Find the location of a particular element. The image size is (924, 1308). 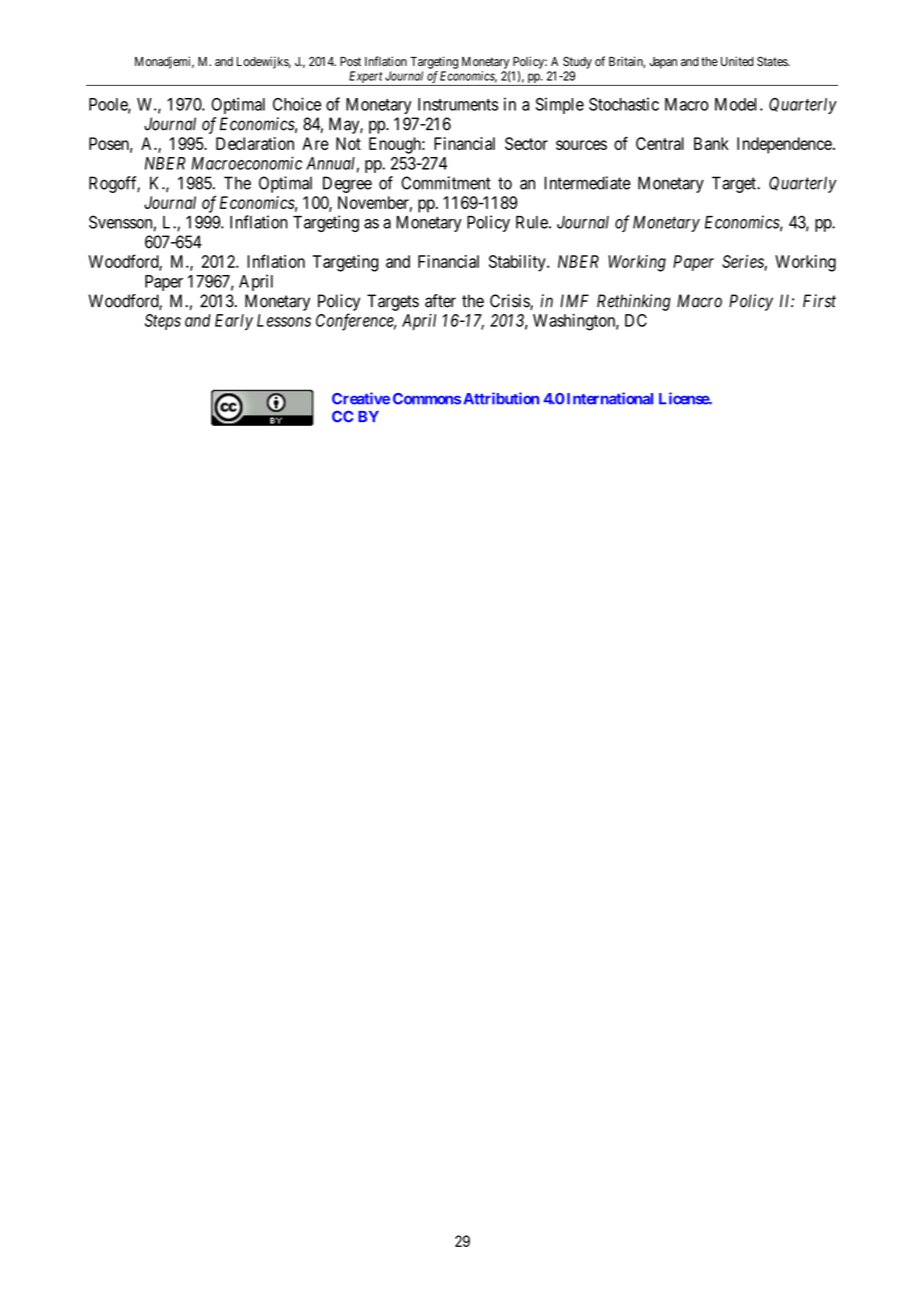

First is located at coordinates (819, 301).
